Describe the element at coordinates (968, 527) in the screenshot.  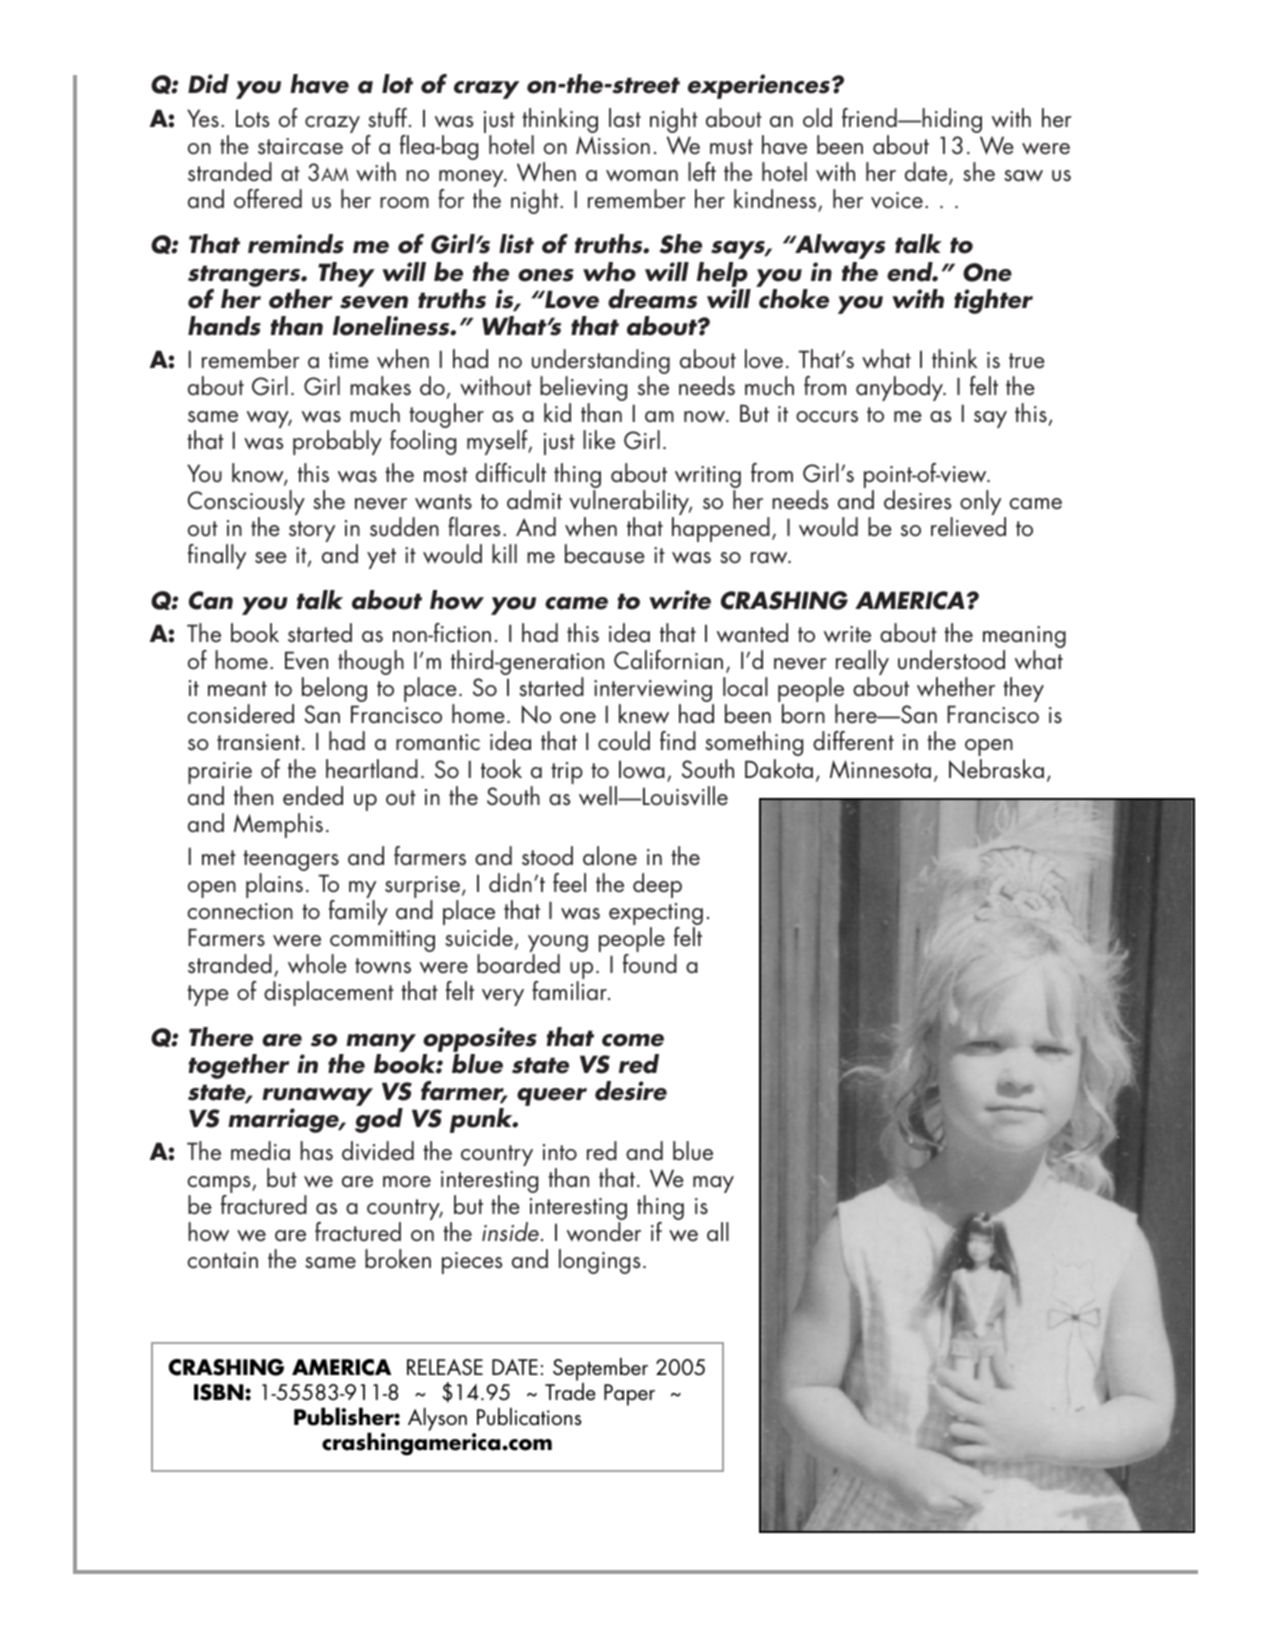
I see `relieved` at that location.
